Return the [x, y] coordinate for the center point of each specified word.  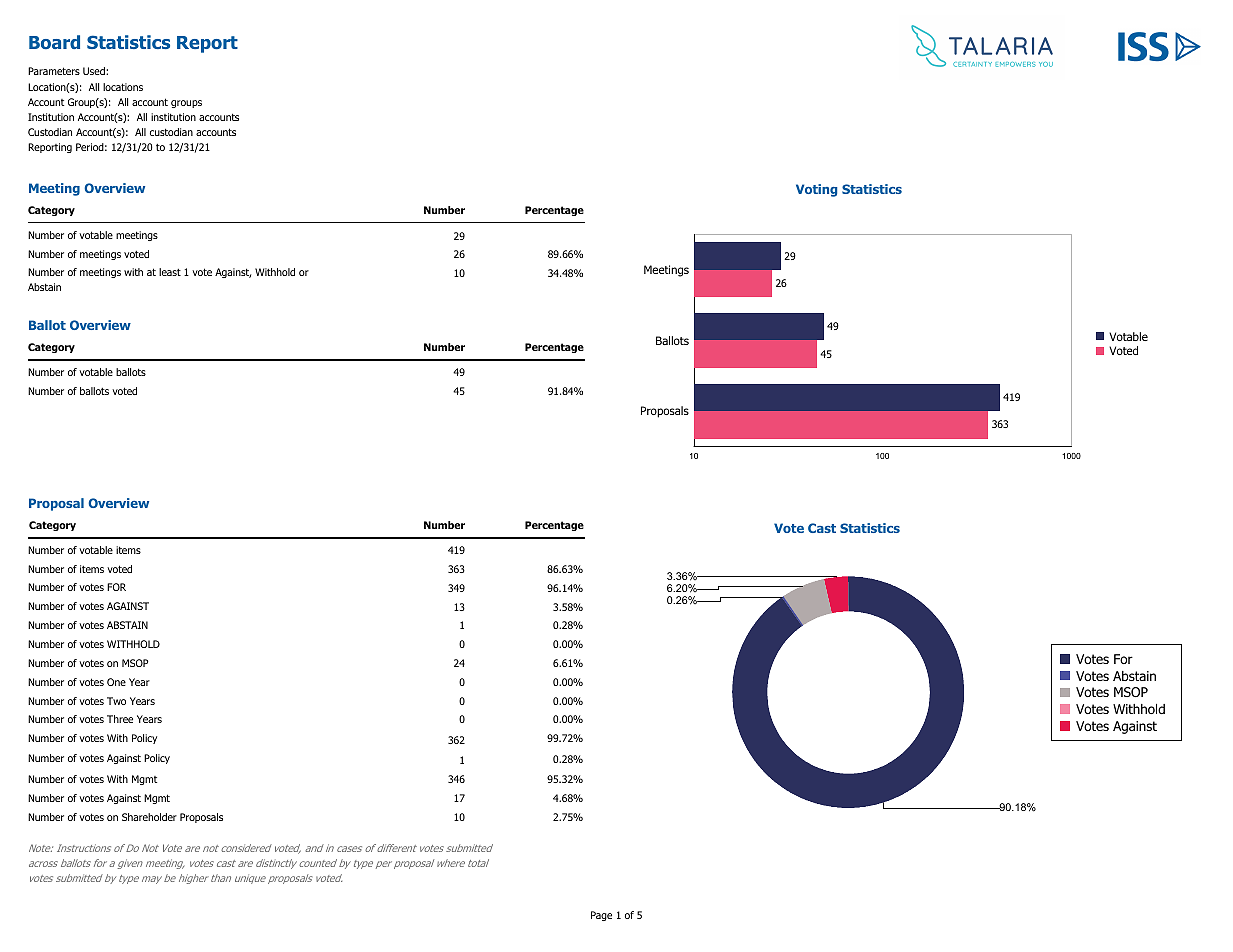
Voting [816, 190]
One [116, 682]
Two [116, 701]
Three [120, 719]
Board [54, 42]
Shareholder [149, 817]
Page [601, 916]
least [170, 272]
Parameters [54, 71]
